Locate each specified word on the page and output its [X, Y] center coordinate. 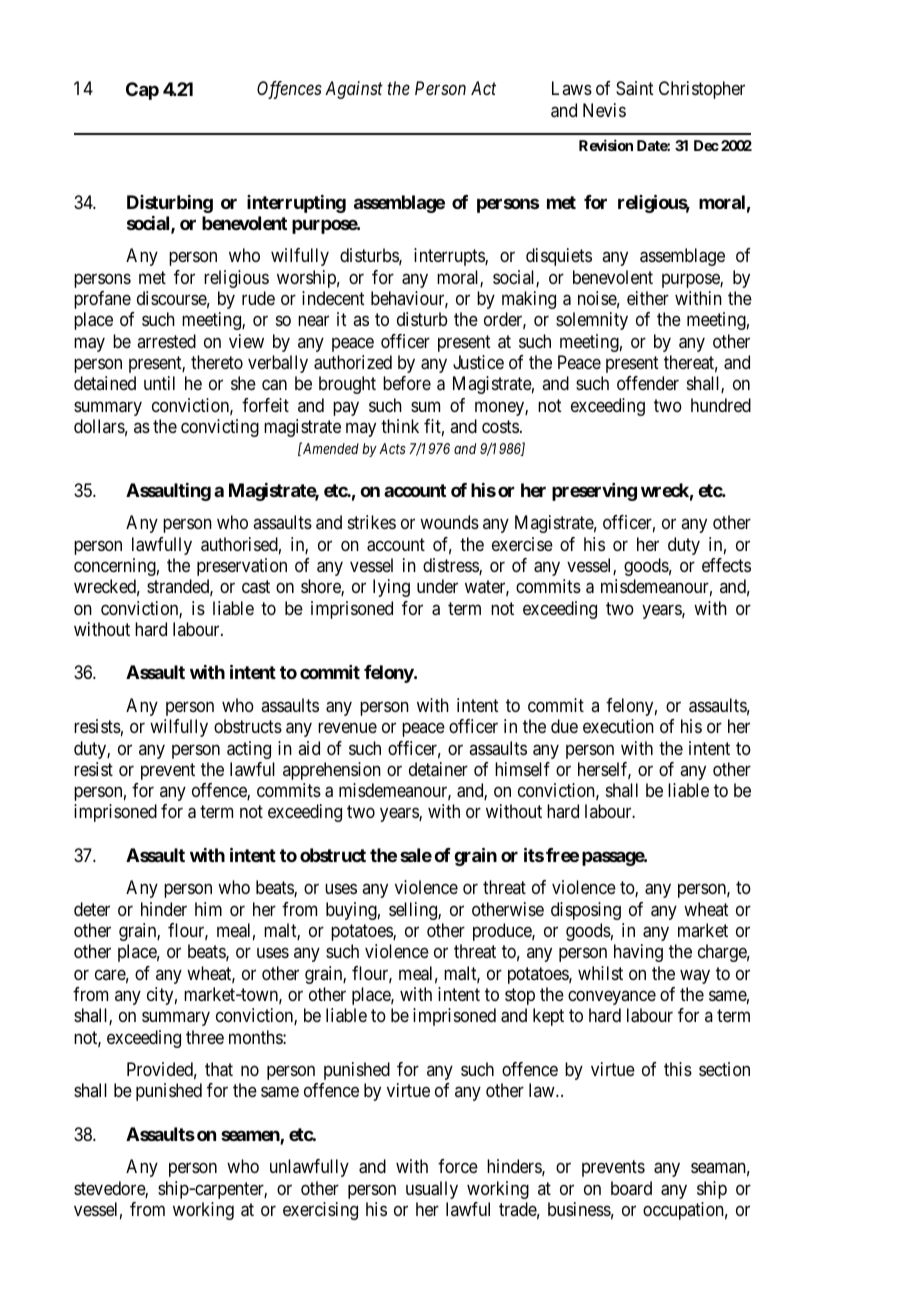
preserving [594, 492]
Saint [635, 88]
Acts [392, 448]
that [219, 1069]
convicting [220, 428]
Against [354, 90]
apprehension [332, 771]
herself [604, 770]
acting [249, 750]
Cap [142, 91]
